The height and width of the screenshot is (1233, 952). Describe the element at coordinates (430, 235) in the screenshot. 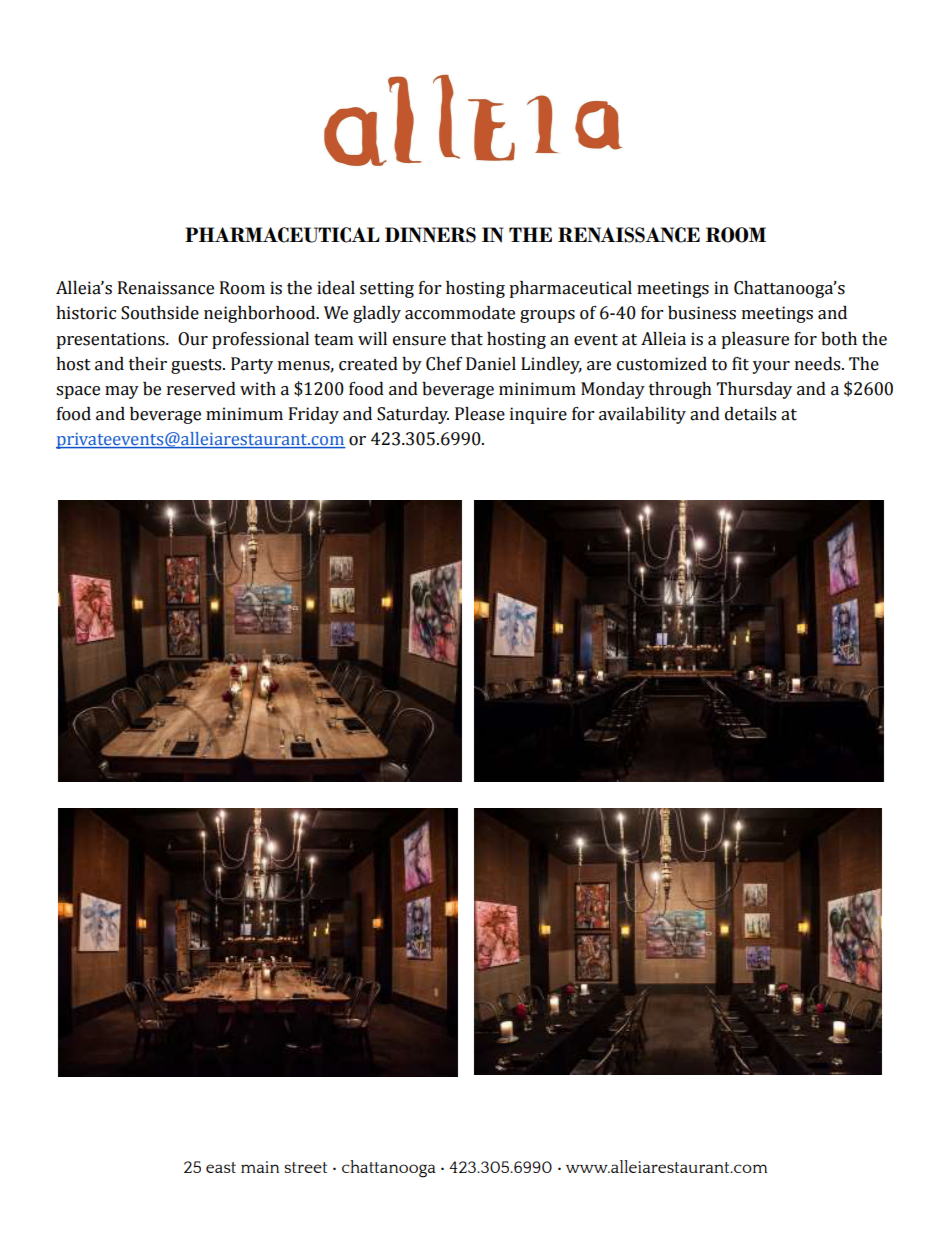

I see `DINNERS` at that location.
